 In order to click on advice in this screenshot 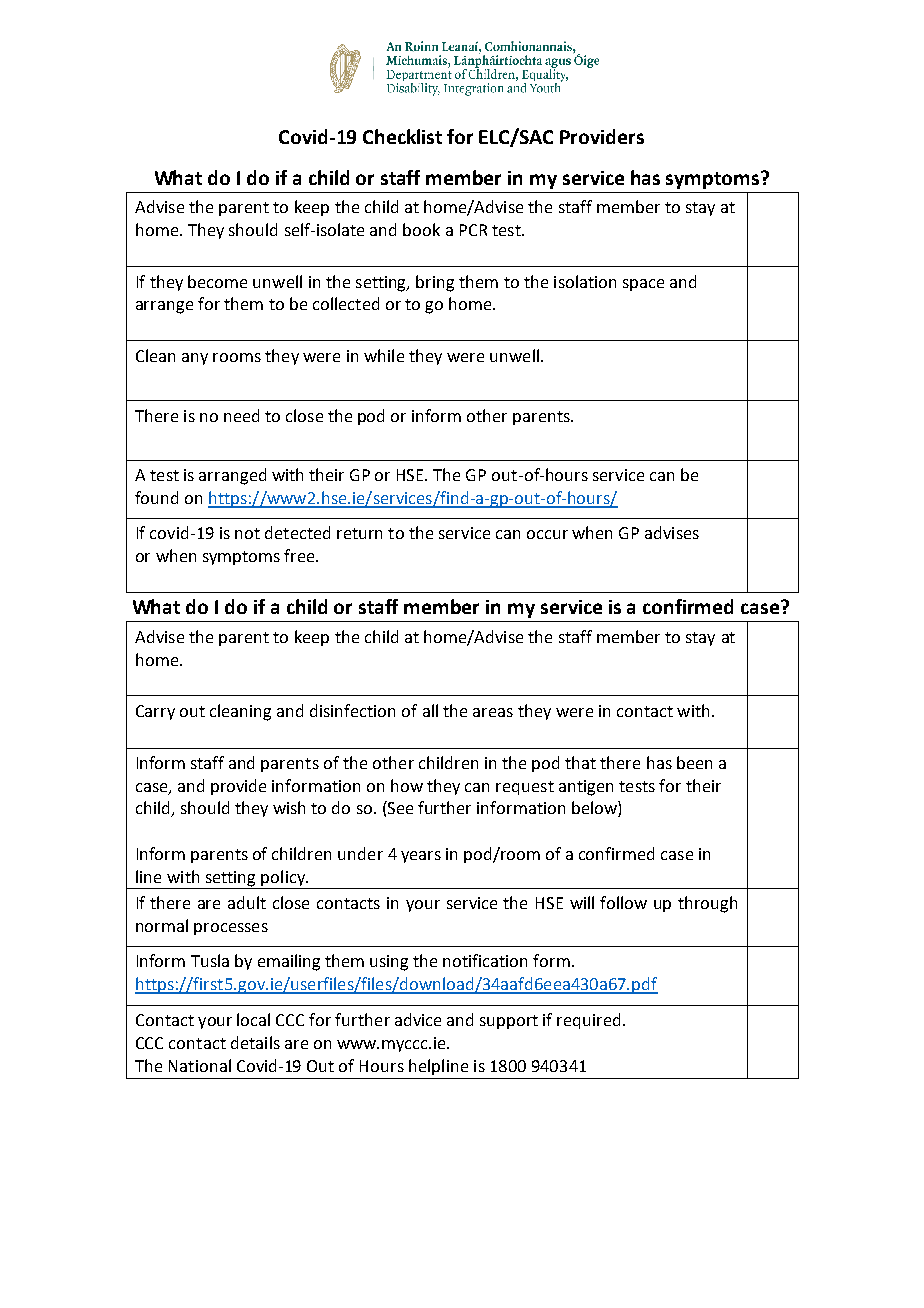, I will do `click(418, 1019)`.
